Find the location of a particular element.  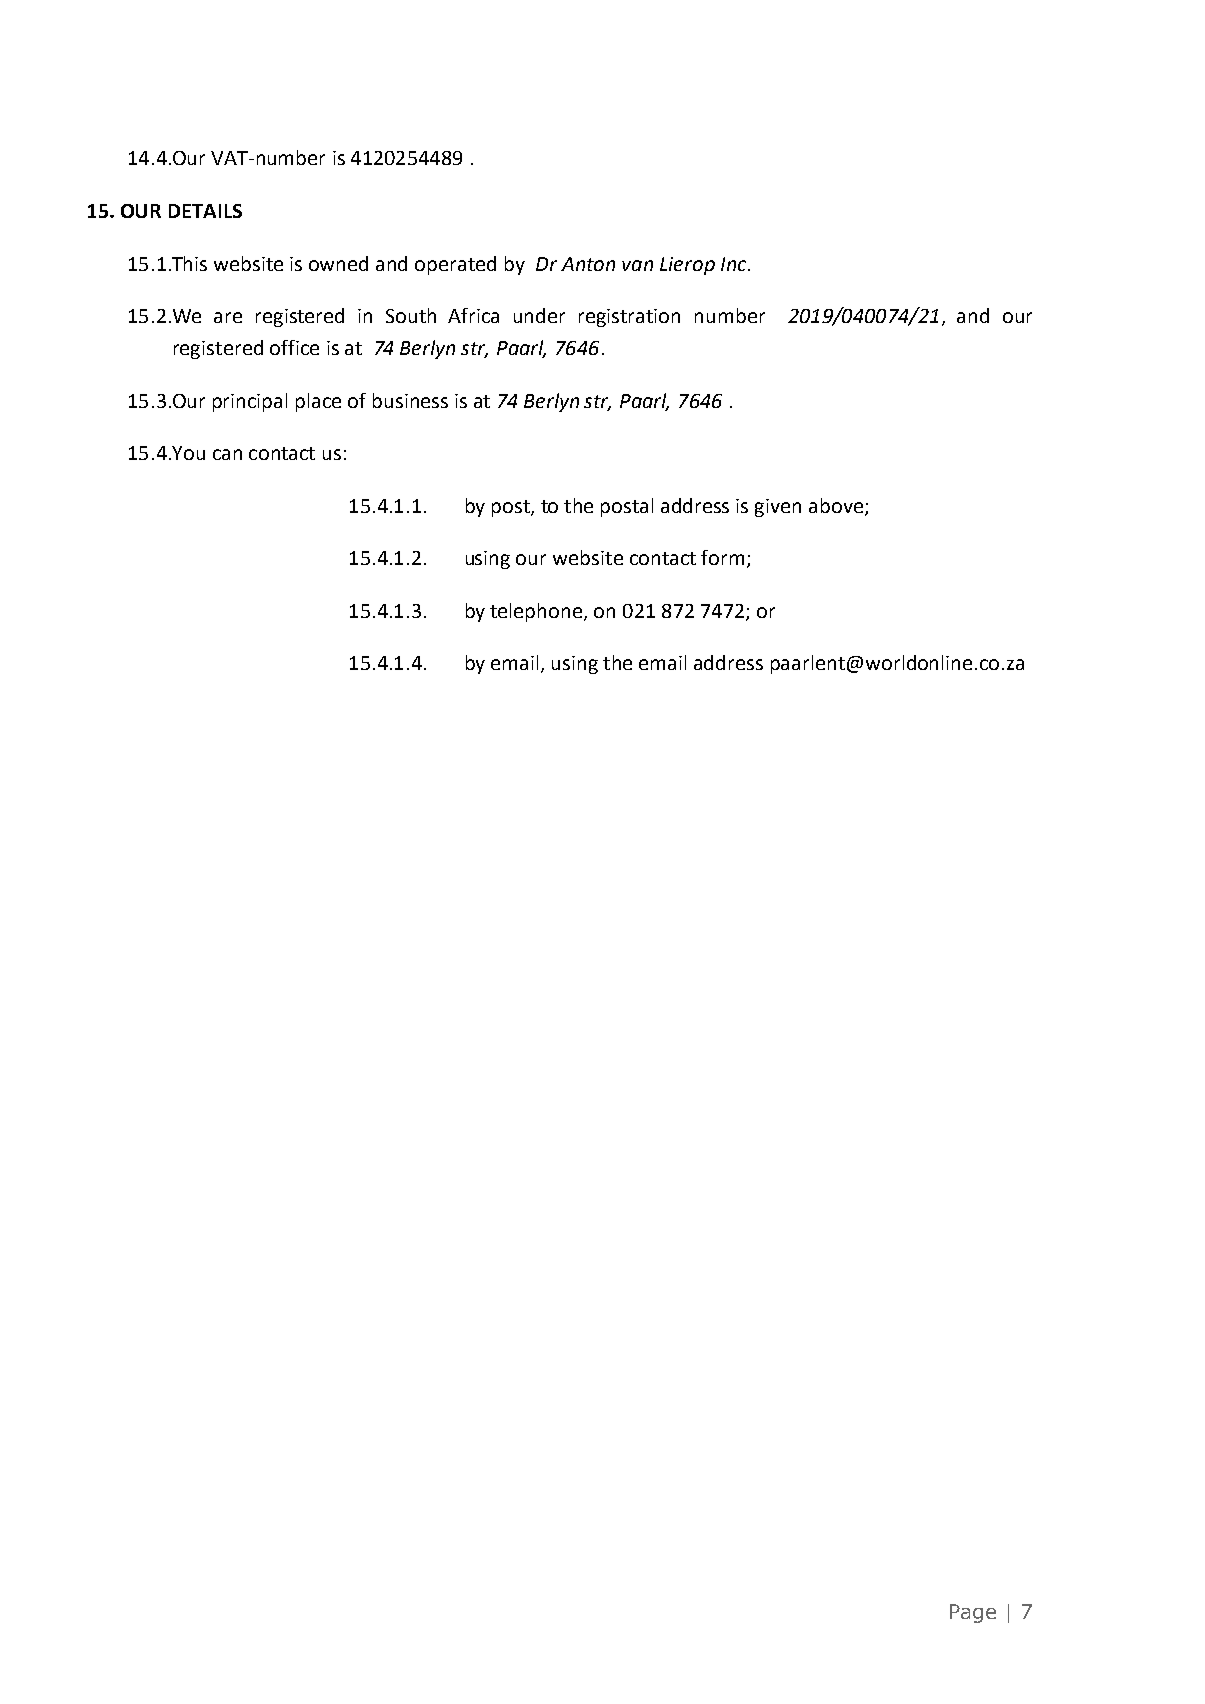

telephone is located at coordinates (537, 612).
